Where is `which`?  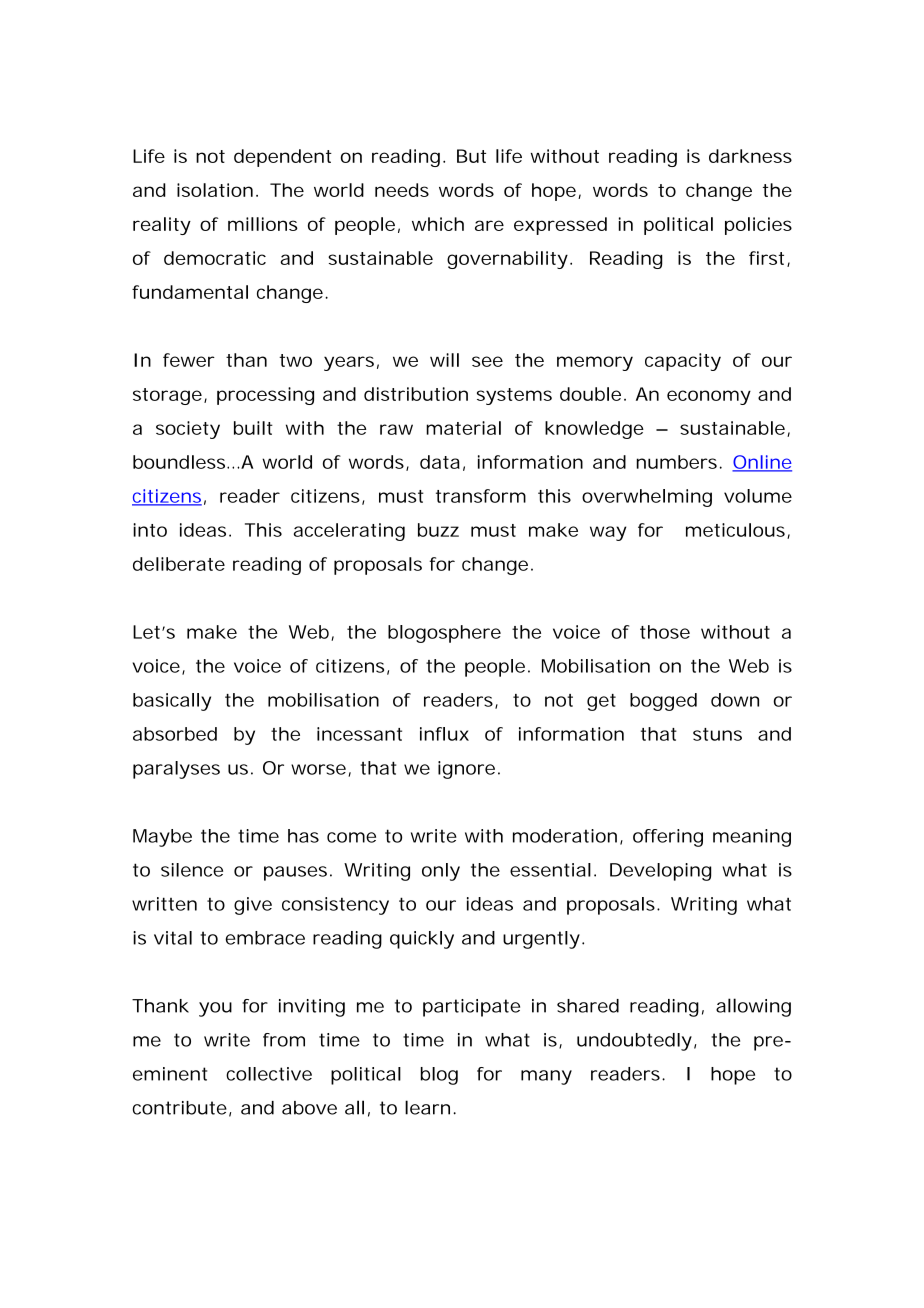
which is located at coordinates (438, 224).
